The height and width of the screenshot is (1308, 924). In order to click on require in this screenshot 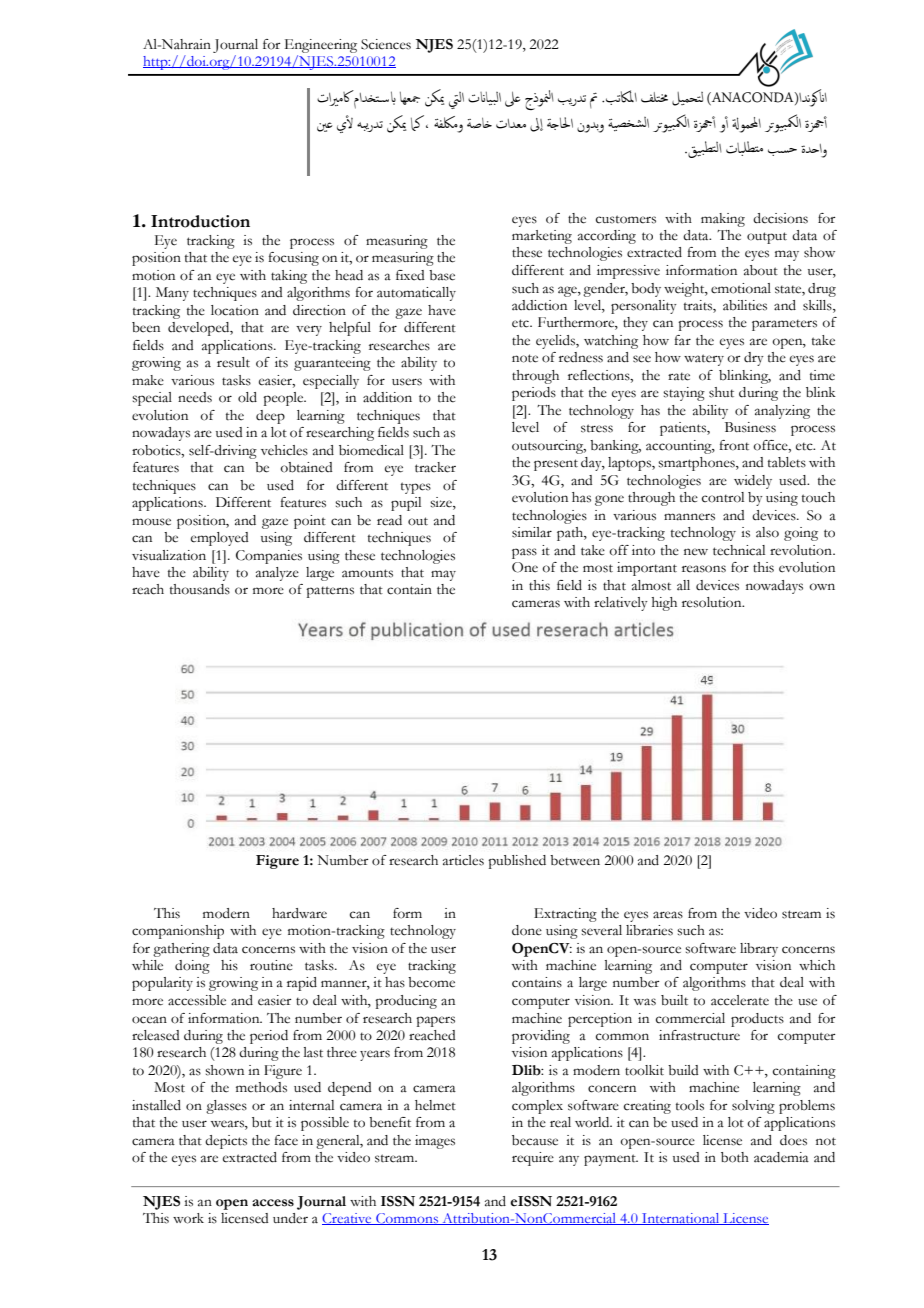, I will do `click(533, 1159)`.
